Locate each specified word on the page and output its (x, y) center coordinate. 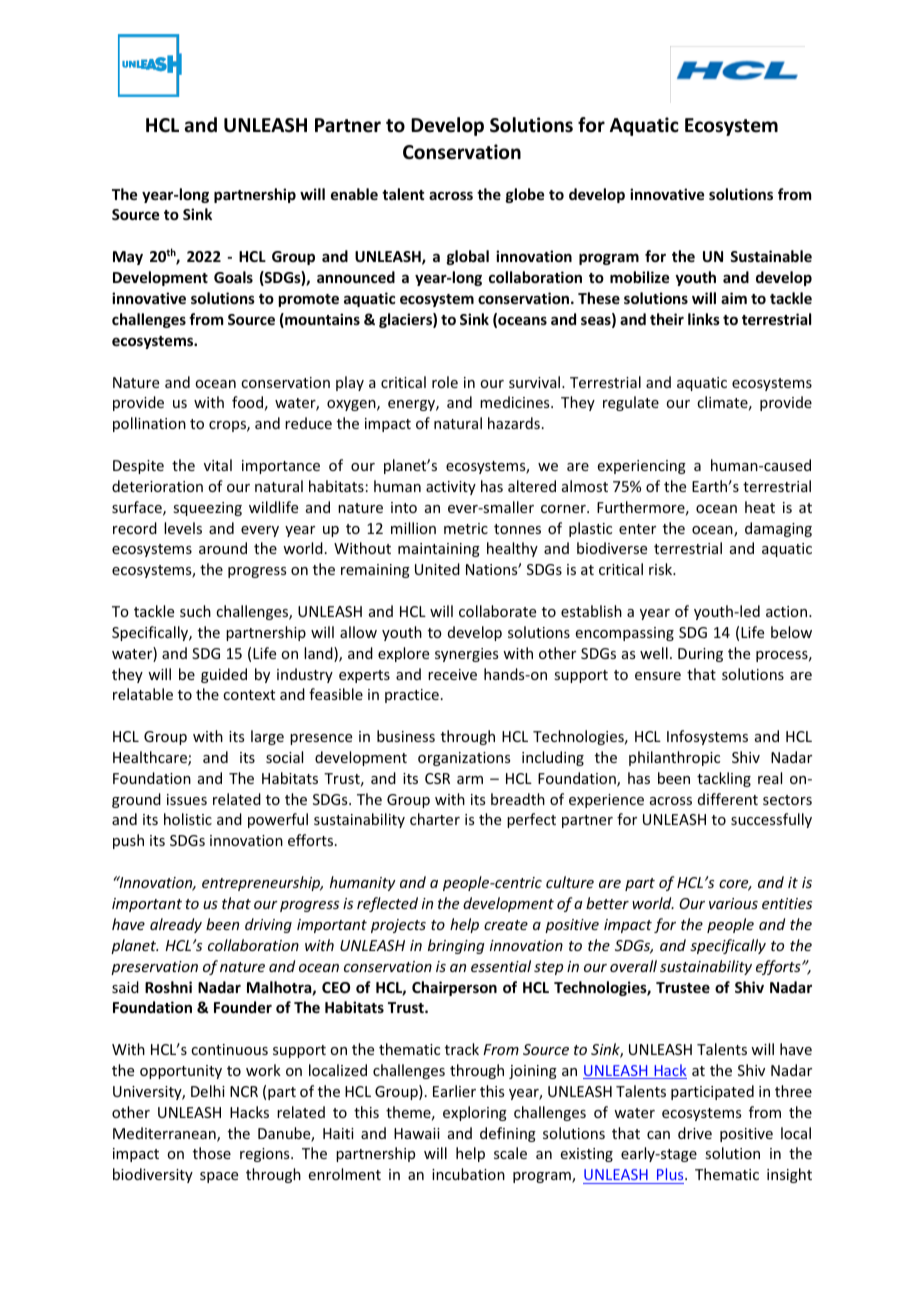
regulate (631, 403)
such (195, 611)
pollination (149, 424)
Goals (233, 277)
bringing (456, 946)
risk (662, 569)
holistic (188, 819)
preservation (154, 968)
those (212, 1153)
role (445, 382)
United (437, 569)
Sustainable (771, 256)
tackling (724, 779)
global (468, 257)
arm (470, 780)
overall (633, 966)
